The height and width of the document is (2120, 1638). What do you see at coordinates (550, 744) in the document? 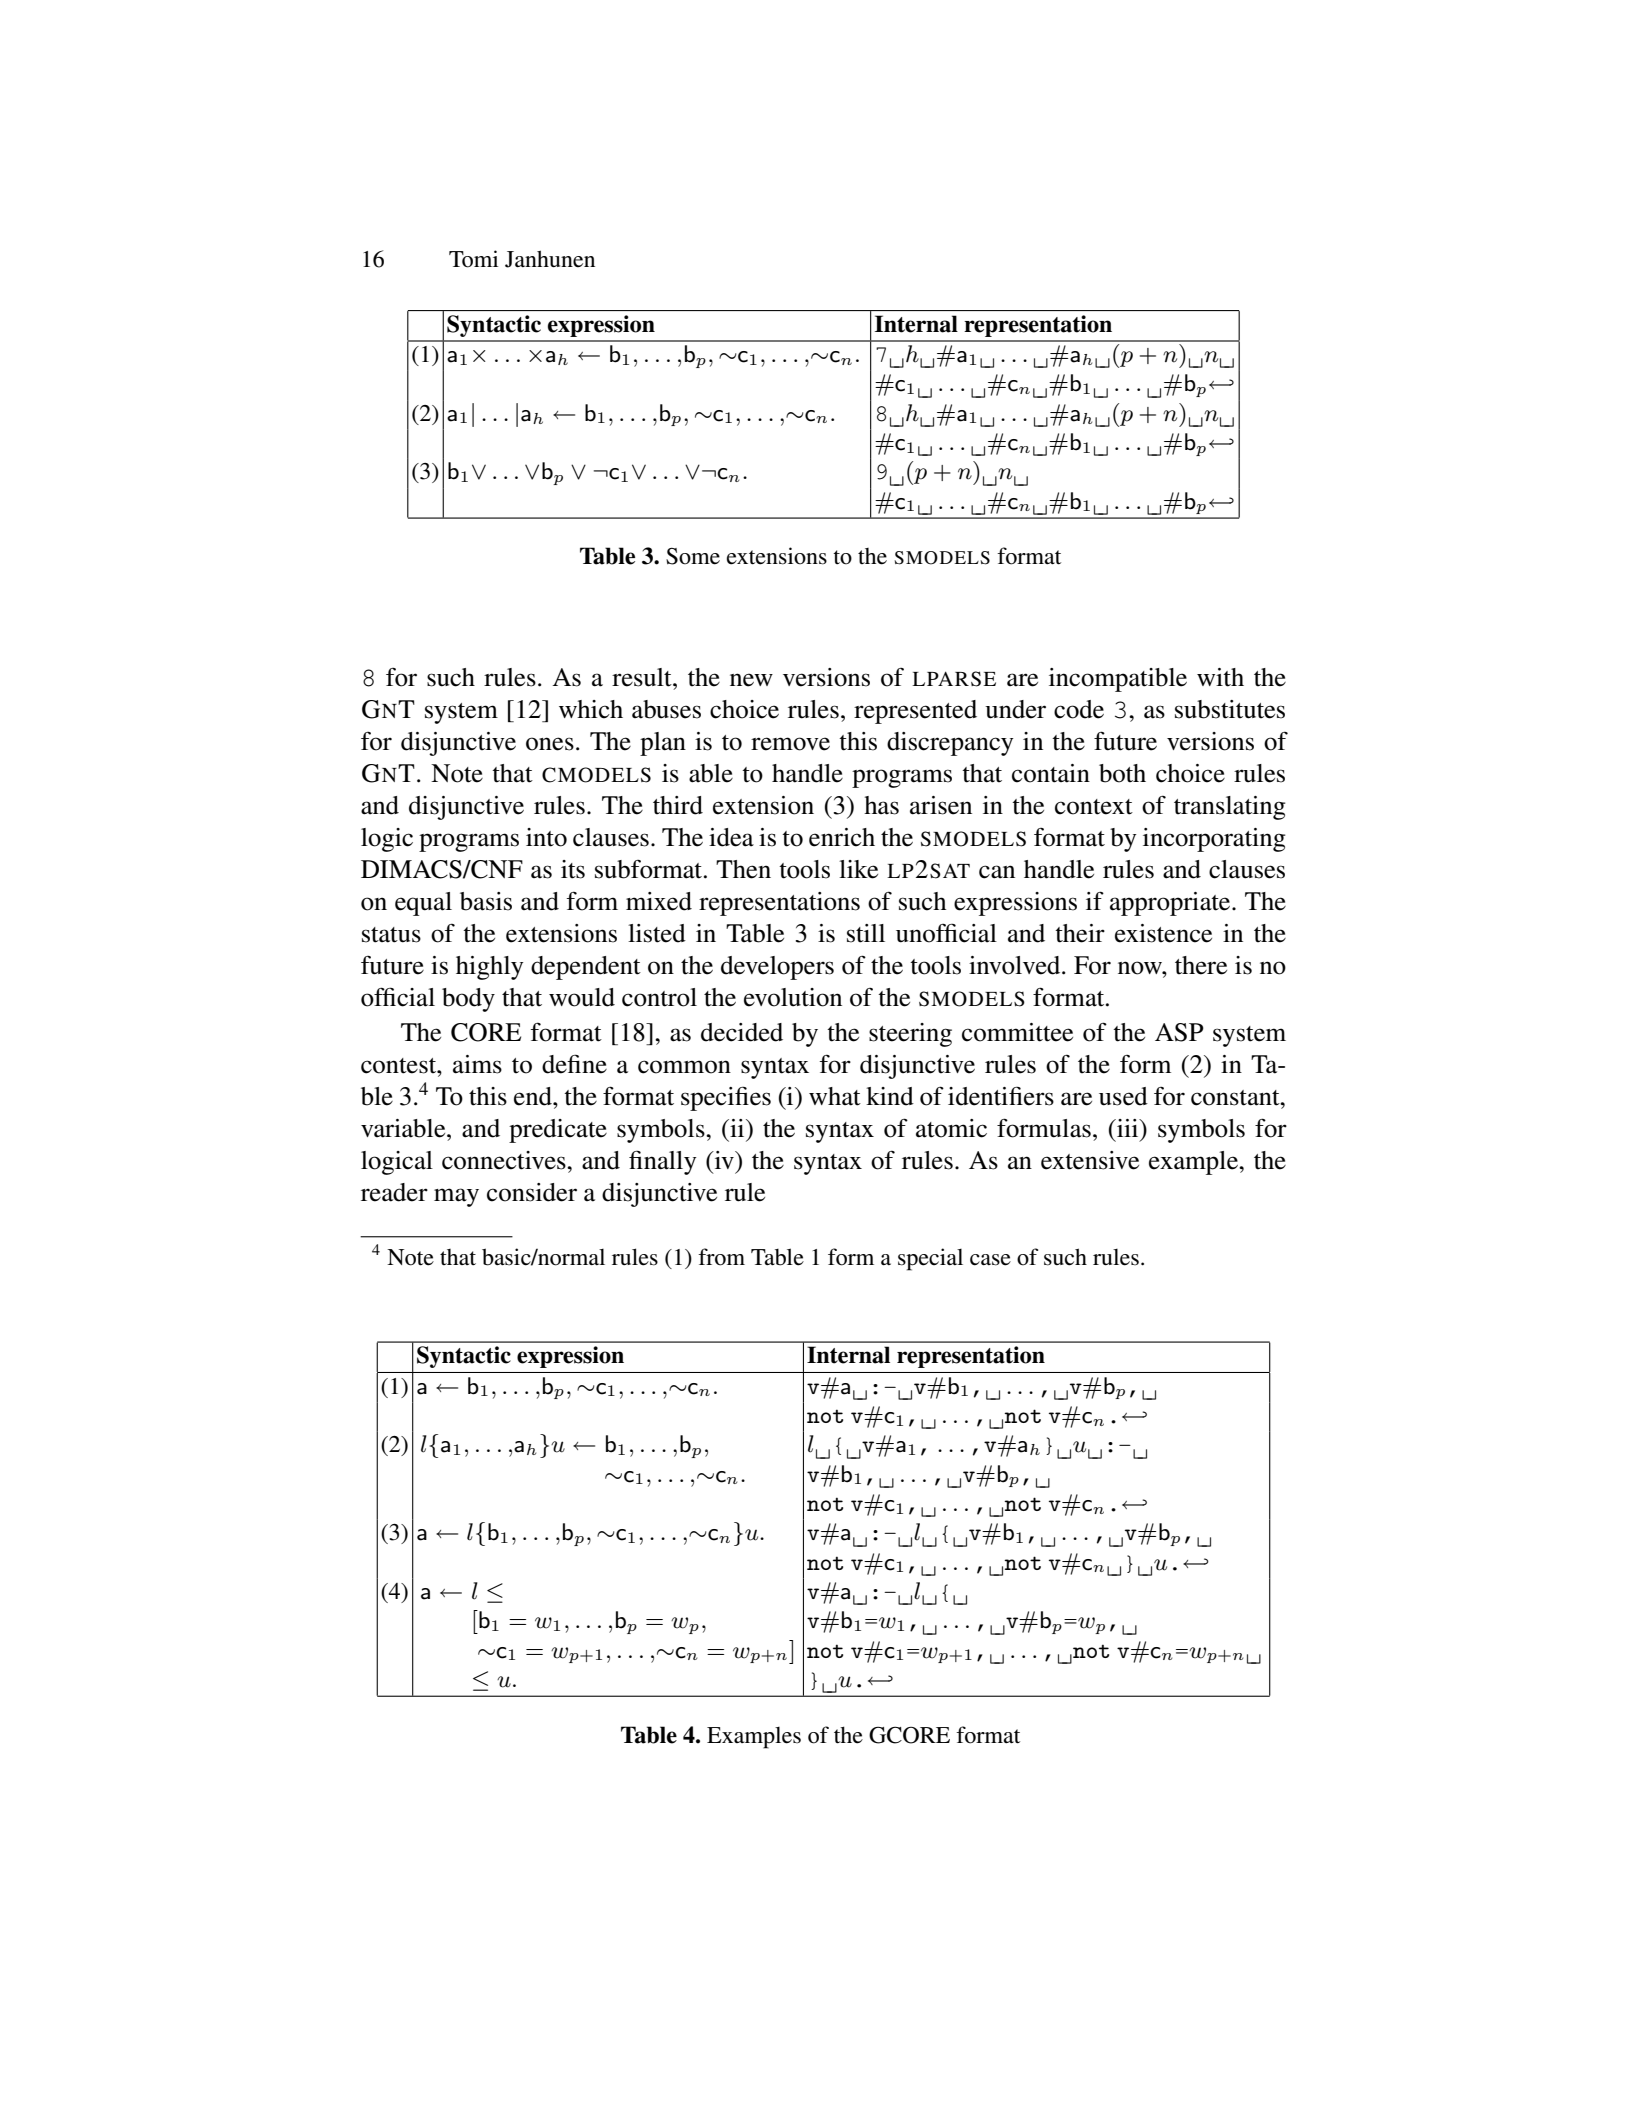
I see `ones` at bounding box center [550, 744].
